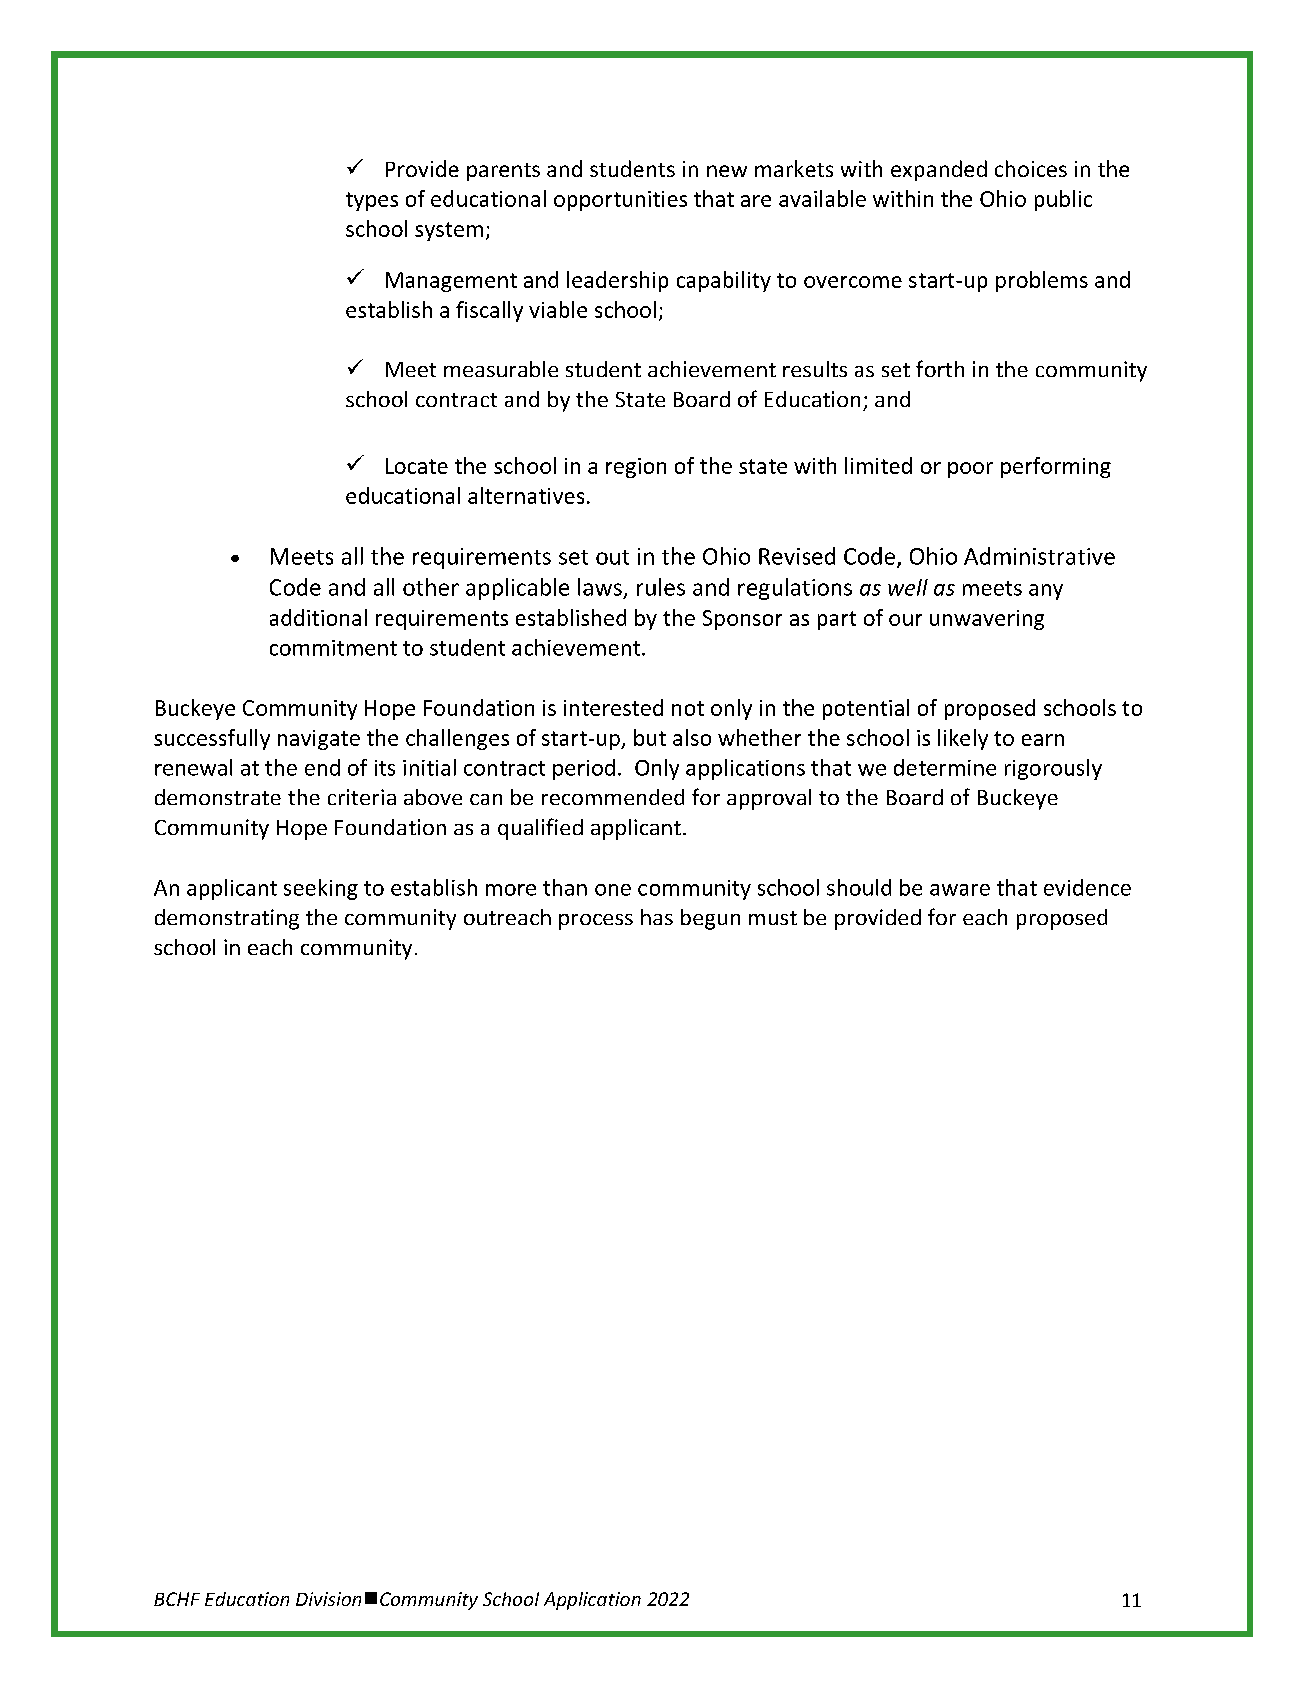 This screenshot has height=1688, width=1304. I want to click on but, so click(650, 737).
